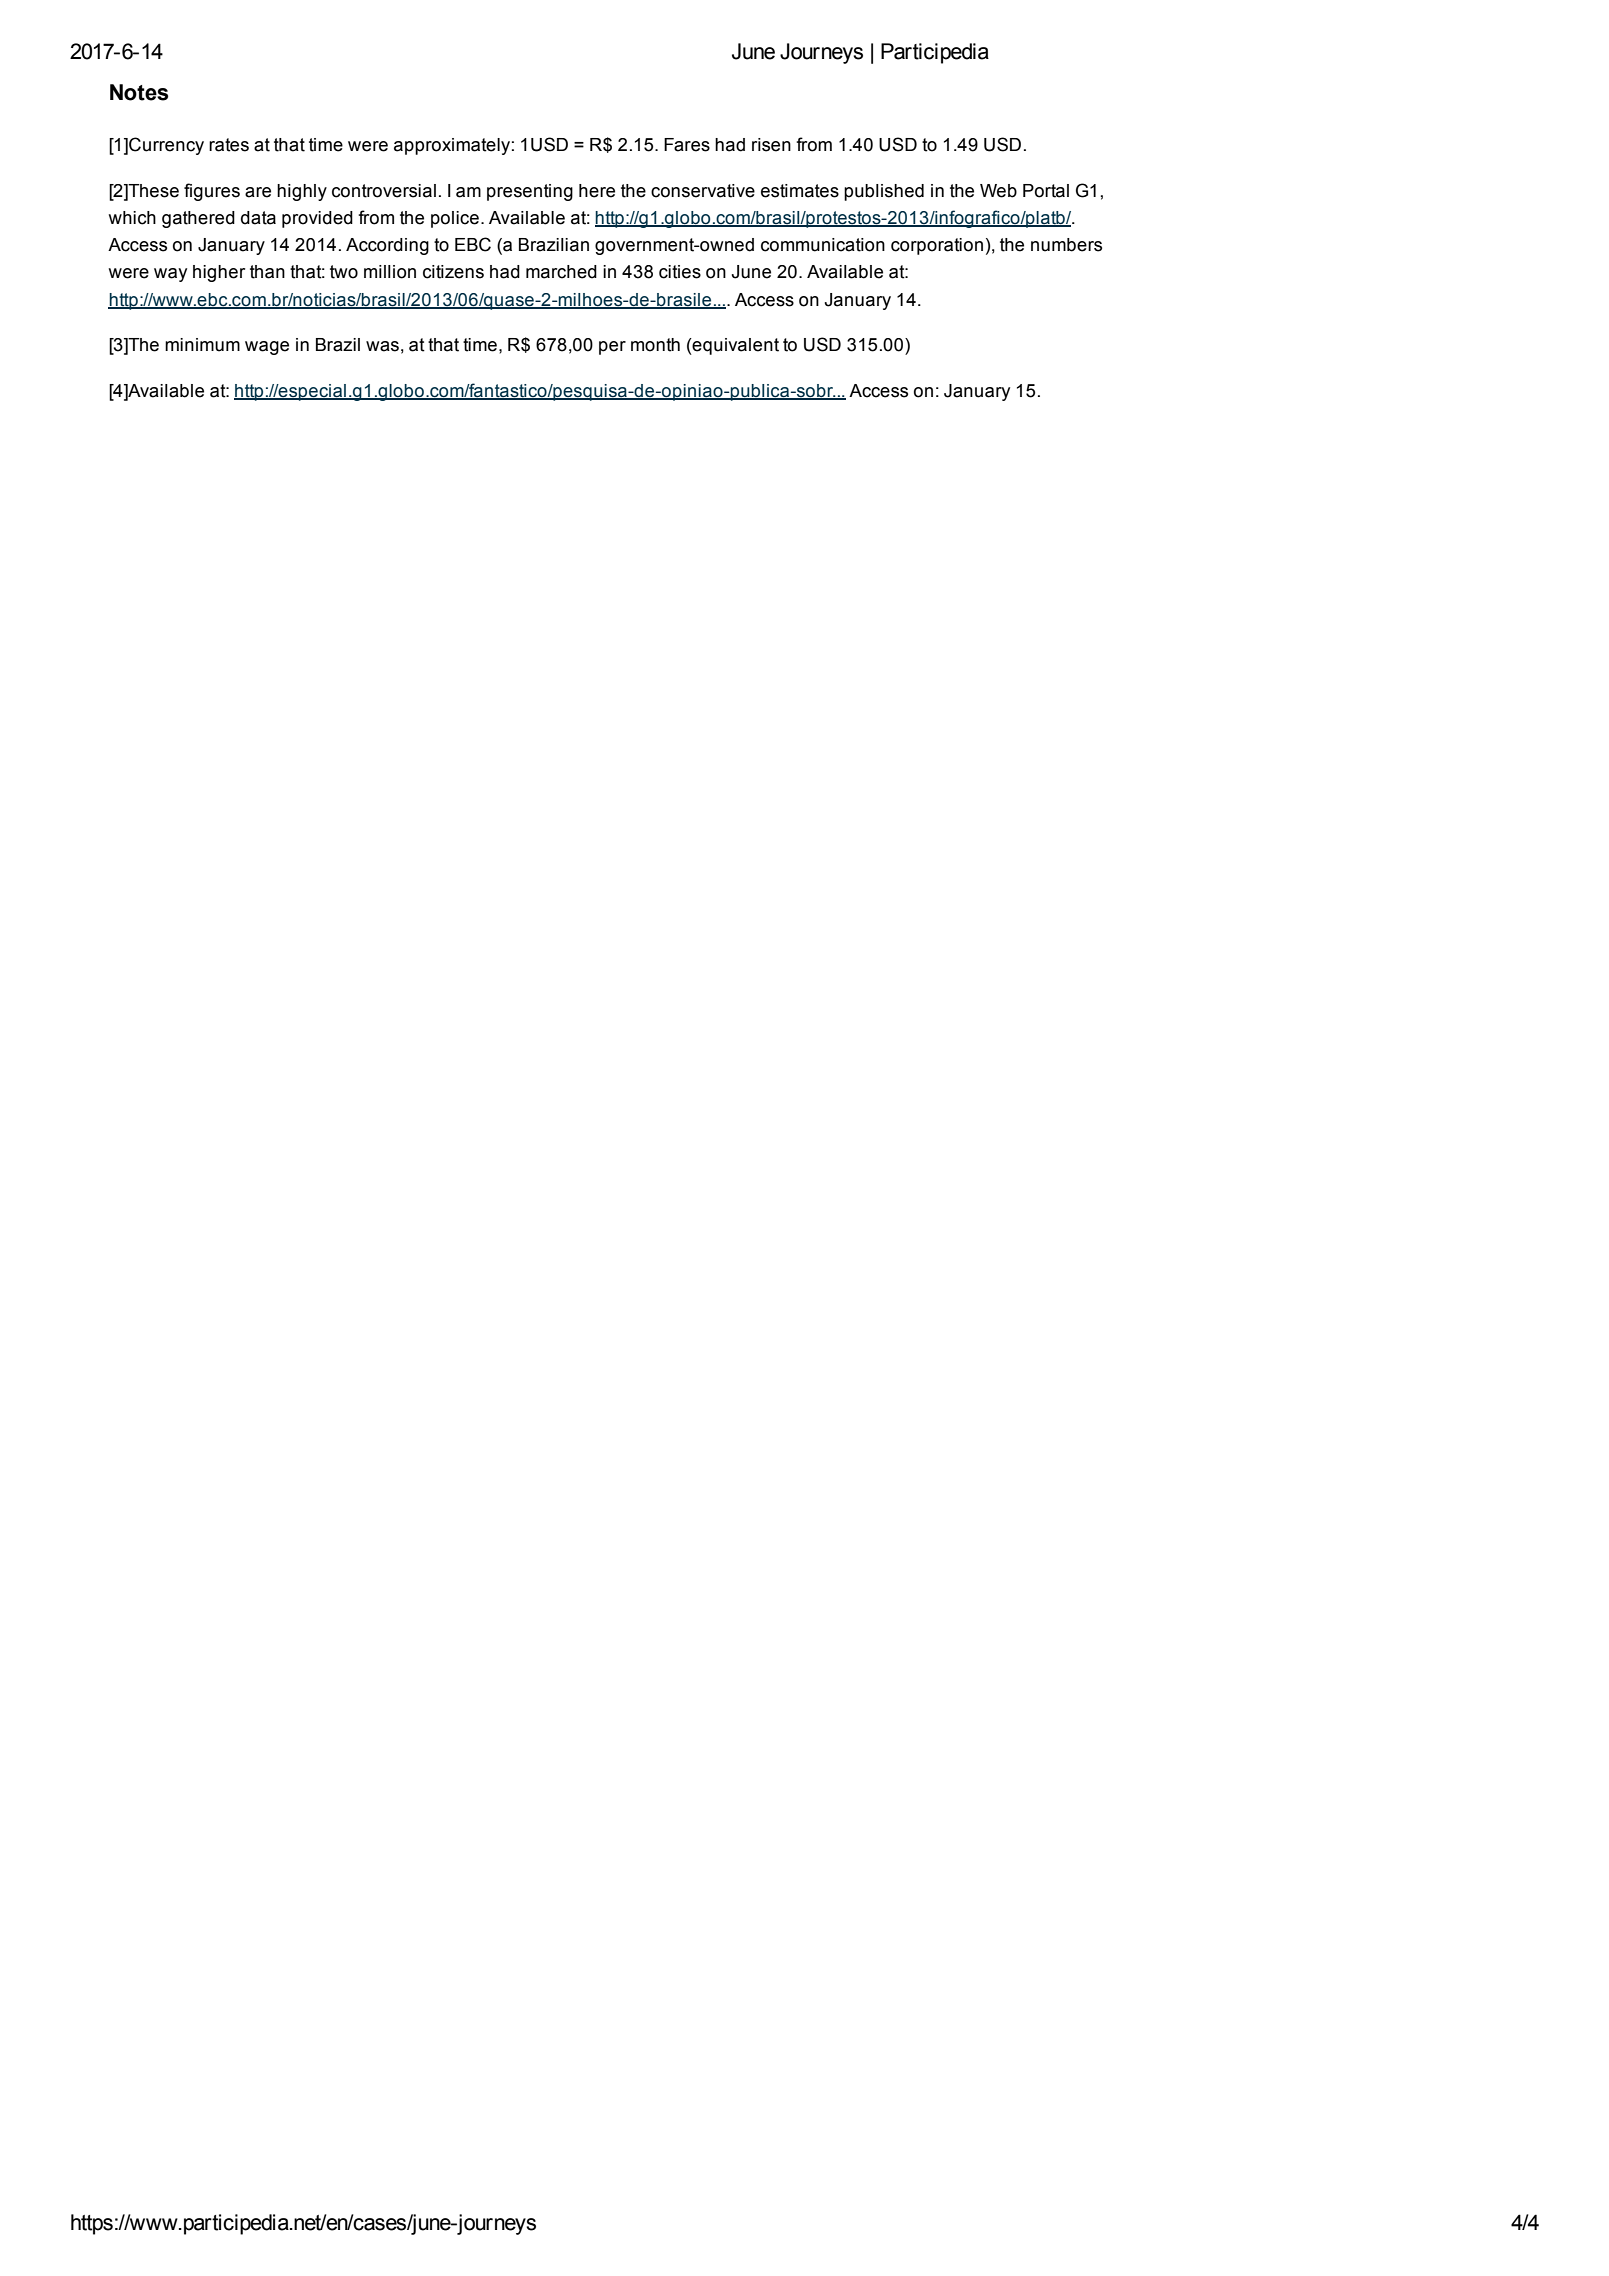 This screenshot has width=1609, height=2276. I want to click on Notes, so click(139, 92).
